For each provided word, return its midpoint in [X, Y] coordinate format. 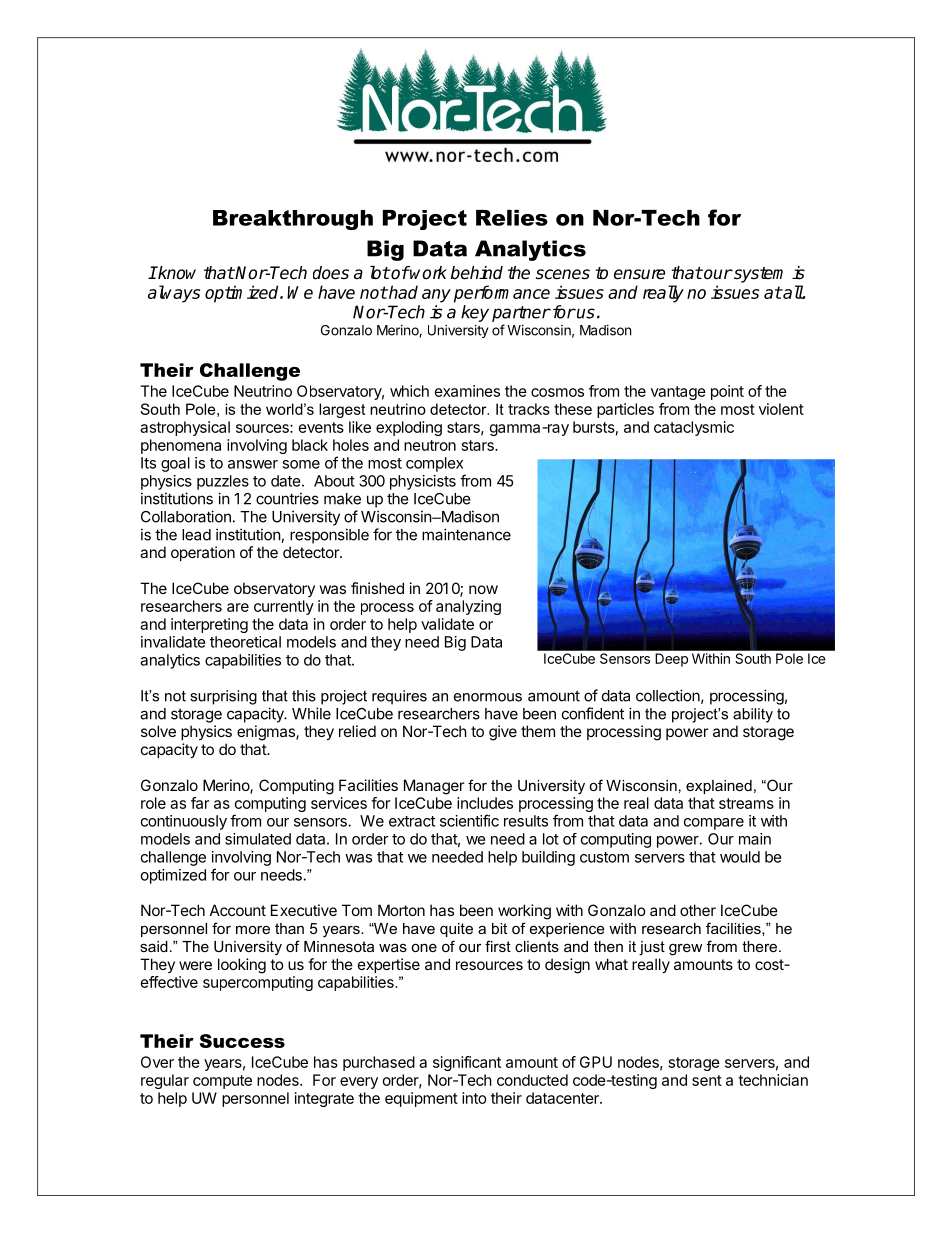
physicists [423, 482]
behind [477, 273]
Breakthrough [293, 220]
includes [485, 803]
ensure [639, 274]
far [200, 803]
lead [196, 535]
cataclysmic [694, 428]
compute [222, 1082]
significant [467, 1063]
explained [719, 787]
